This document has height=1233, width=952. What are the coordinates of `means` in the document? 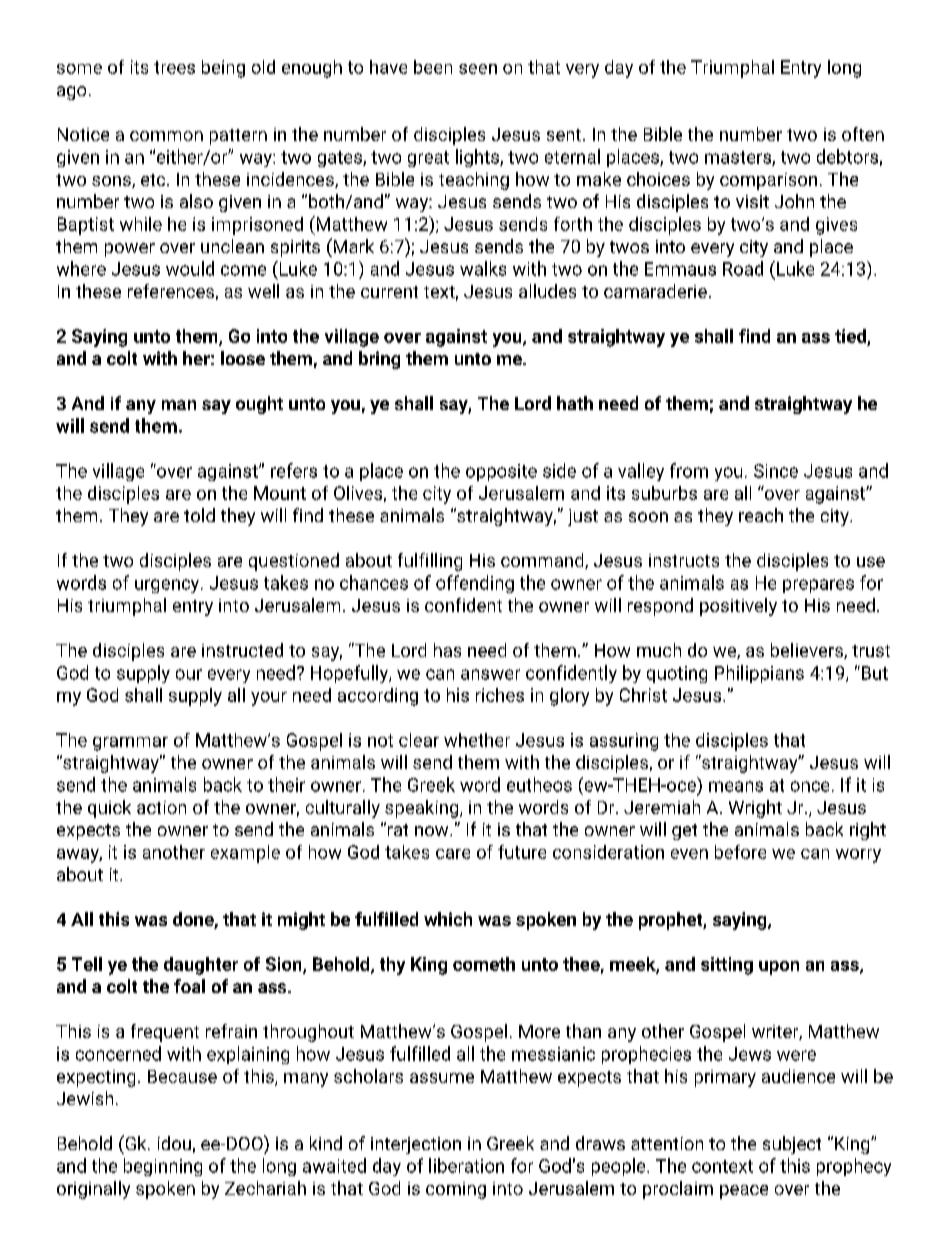 It's located at (736, 786).
